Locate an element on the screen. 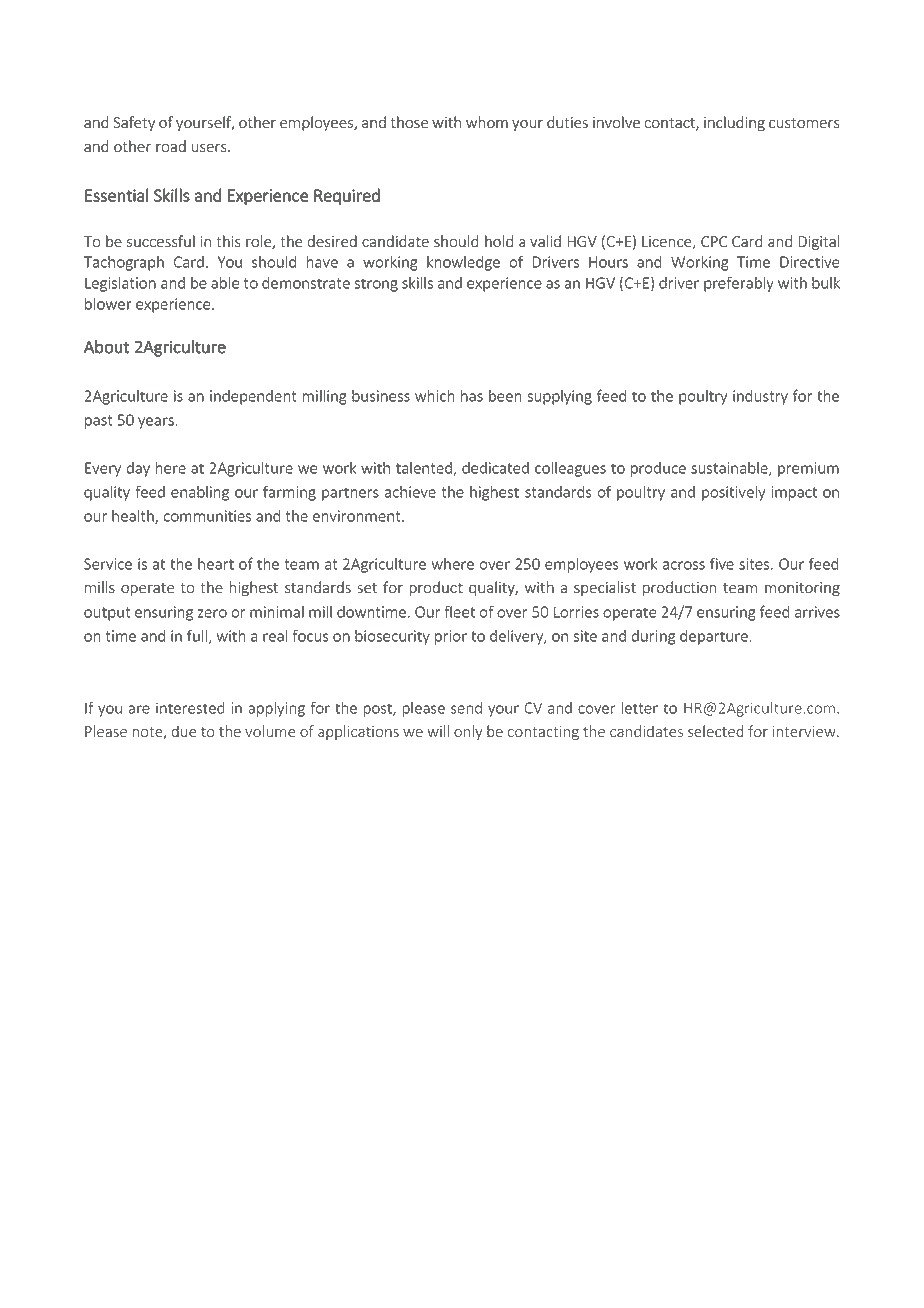 Image resolution: width=924 pixels, height=1308 pixels. communities is located at coordinates (207, 516).
